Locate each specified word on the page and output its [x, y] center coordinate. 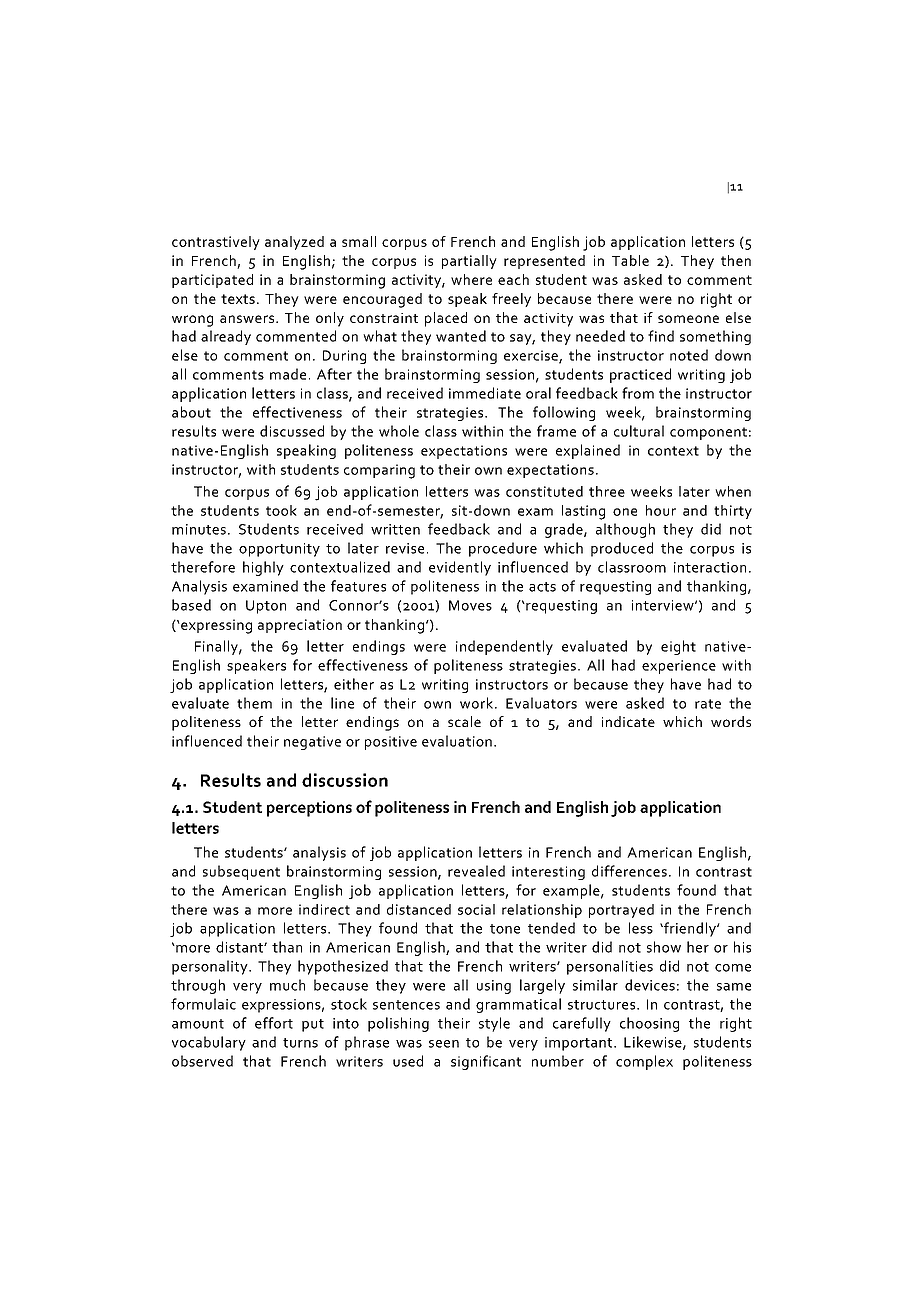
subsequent [241, 872]
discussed [292, 431]
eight [678, 647]
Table [630, 260]
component [708, 433]
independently [504, 647]
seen [444, 1044]
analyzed [294, 243]
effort [274, 1023]
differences [629, 871]
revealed [476, 871]
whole [399, 431]
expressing [215, 626]
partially [469, 262]
